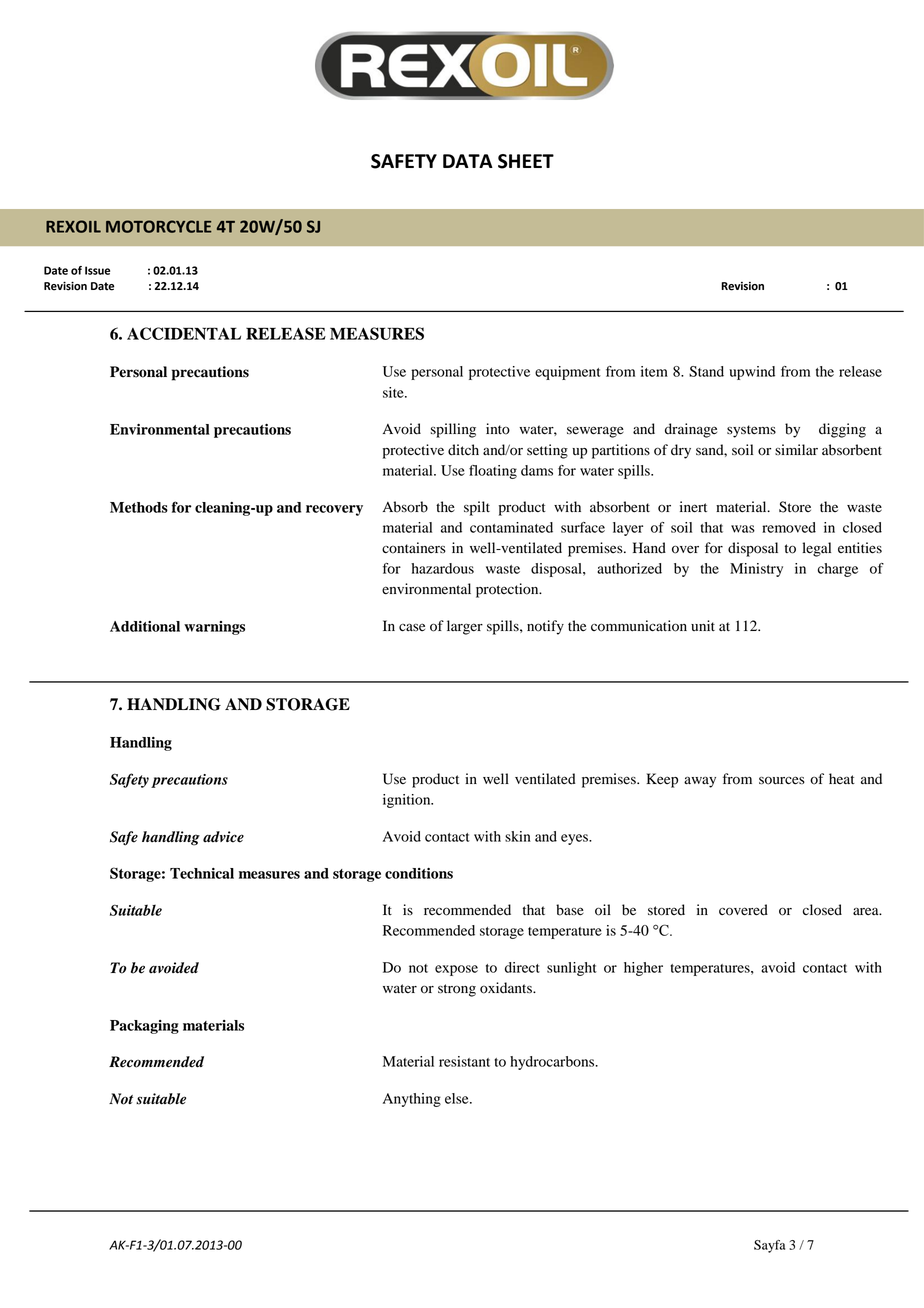 The height and width of the page is (1308, 924). Describe the element at coordinates (796, 449) in the page. I see `similar` at that location.
